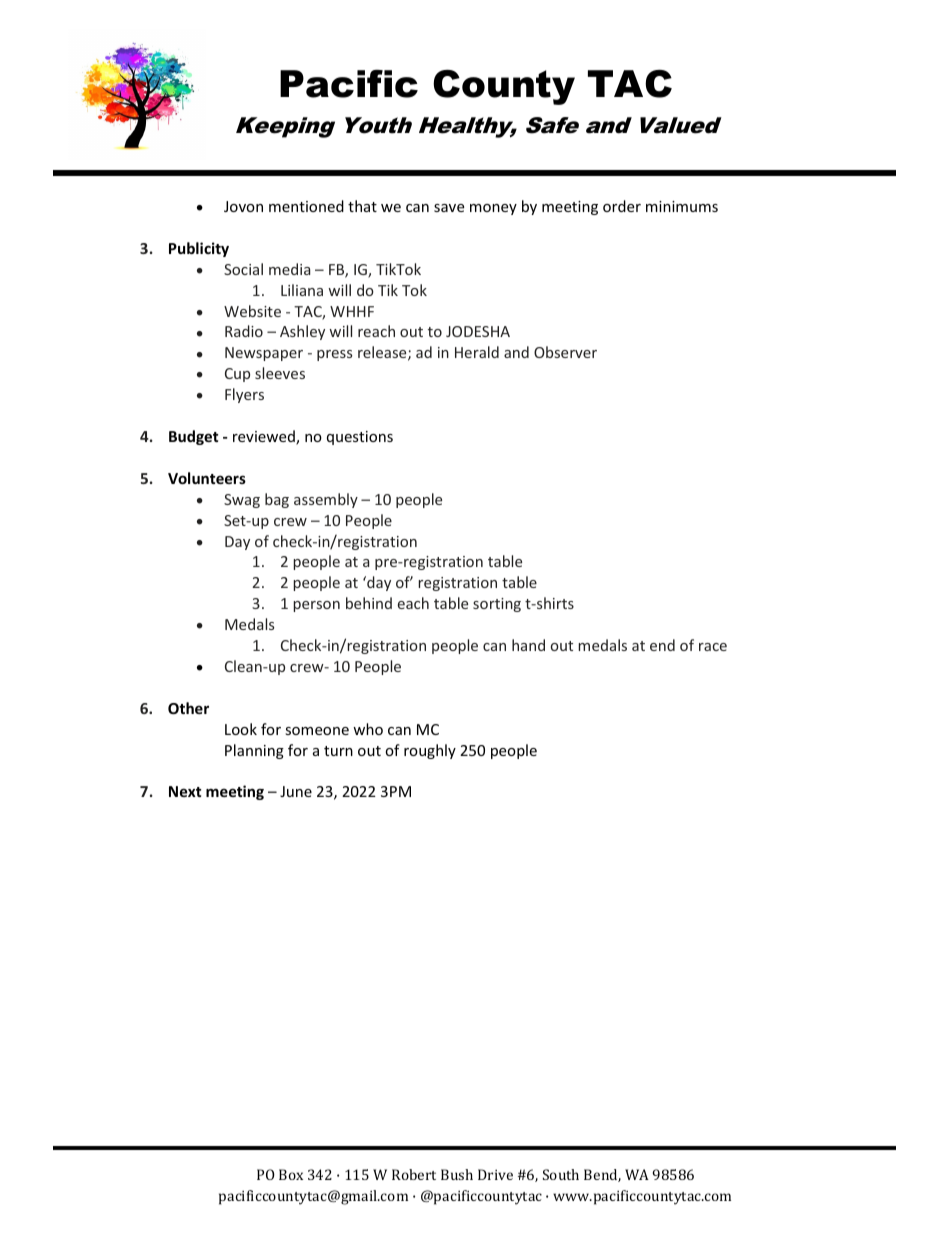 Image resolution: width=952 pixels, height=1233 pixels. Describe the element at coordinates (306, 206) in the screenshot. I see `mentioned` at that location.
